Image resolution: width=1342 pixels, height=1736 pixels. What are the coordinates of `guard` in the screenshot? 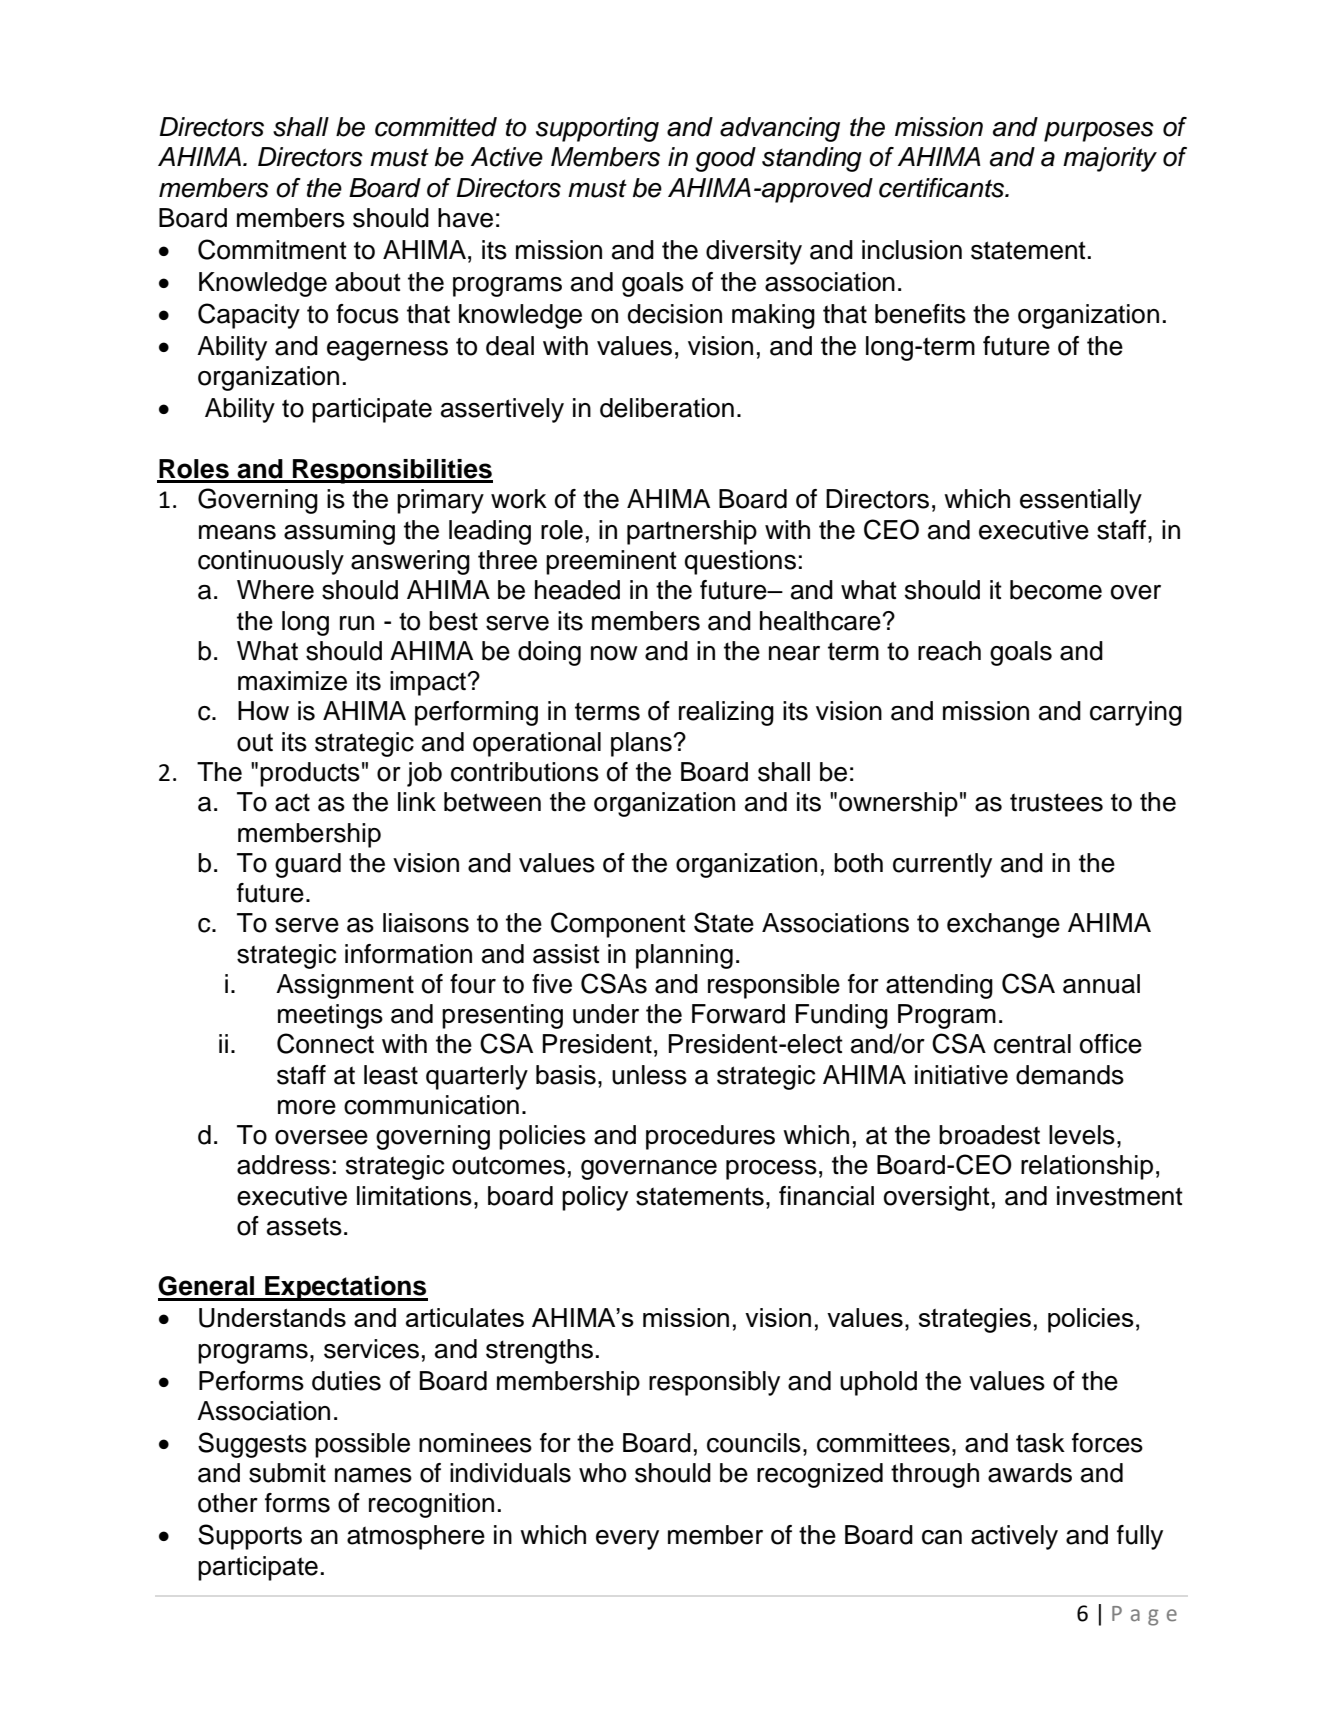 It's located at (308, 865).
